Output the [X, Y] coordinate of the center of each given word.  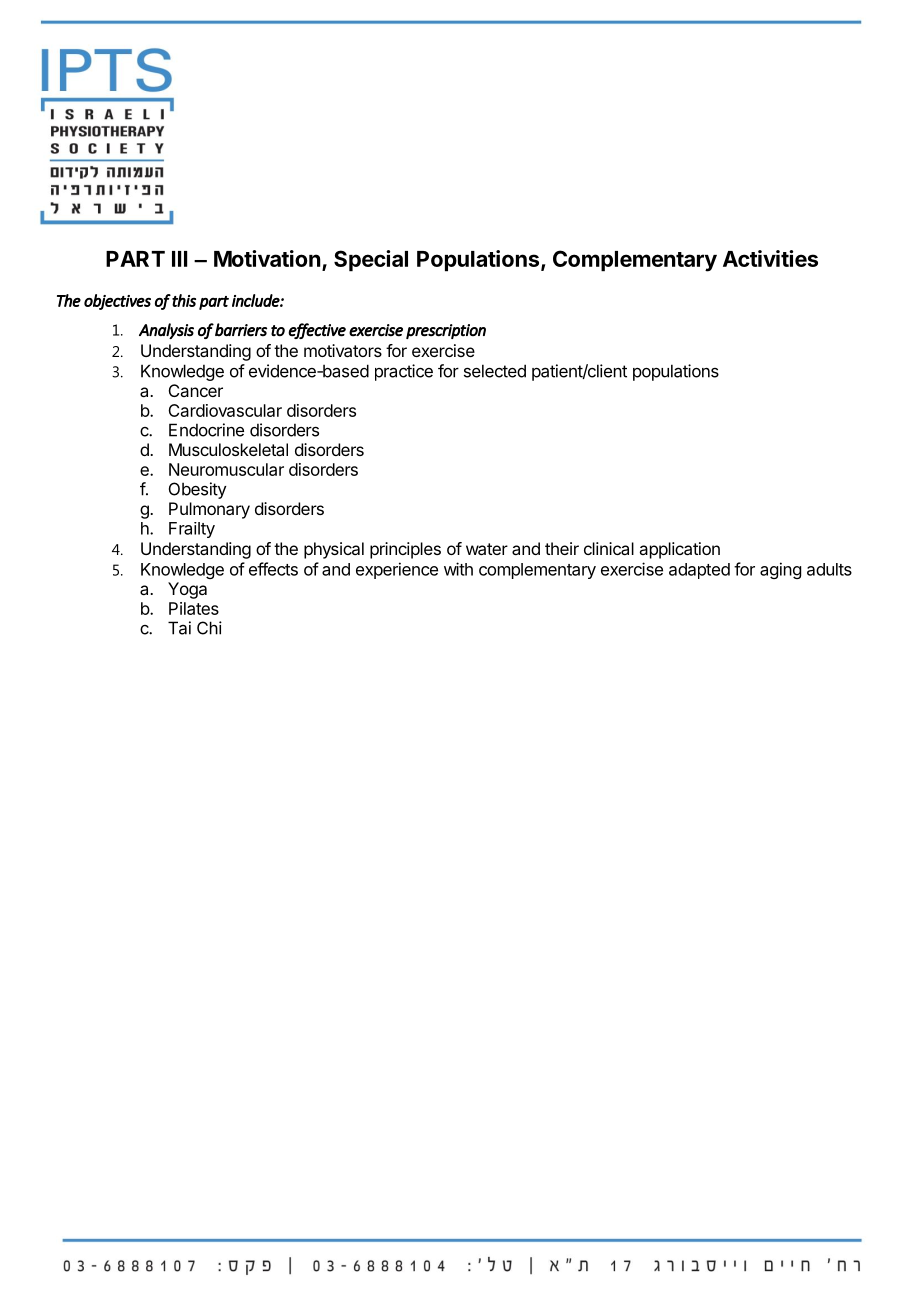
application [679, 550]
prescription [446, 331]
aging [780, 570]
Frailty [192, 530]
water [487, 549]
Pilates [194, 608]
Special [371, 261]
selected [495, 371]
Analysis [166, 331]
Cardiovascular [225, 410]
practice [404, 372]
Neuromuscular [226, 469]
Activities [770, 258]
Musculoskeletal [228, 449]
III [179, 259]
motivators [343, 350]
